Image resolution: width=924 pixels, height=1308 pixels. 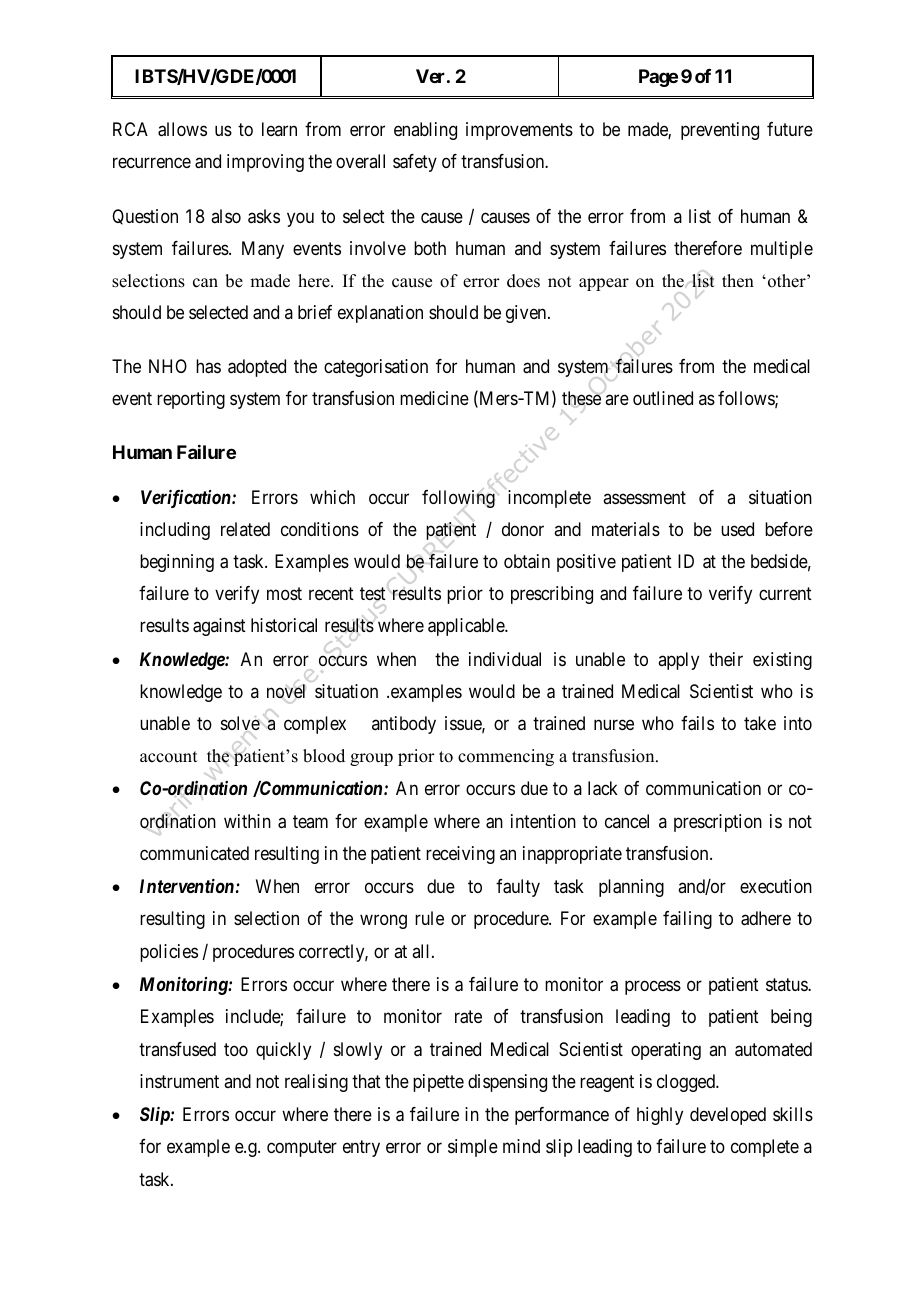 What do you see at coordinates (182, 129) in the screenshot?
I see `allows` at bounding box center [182, 129].
